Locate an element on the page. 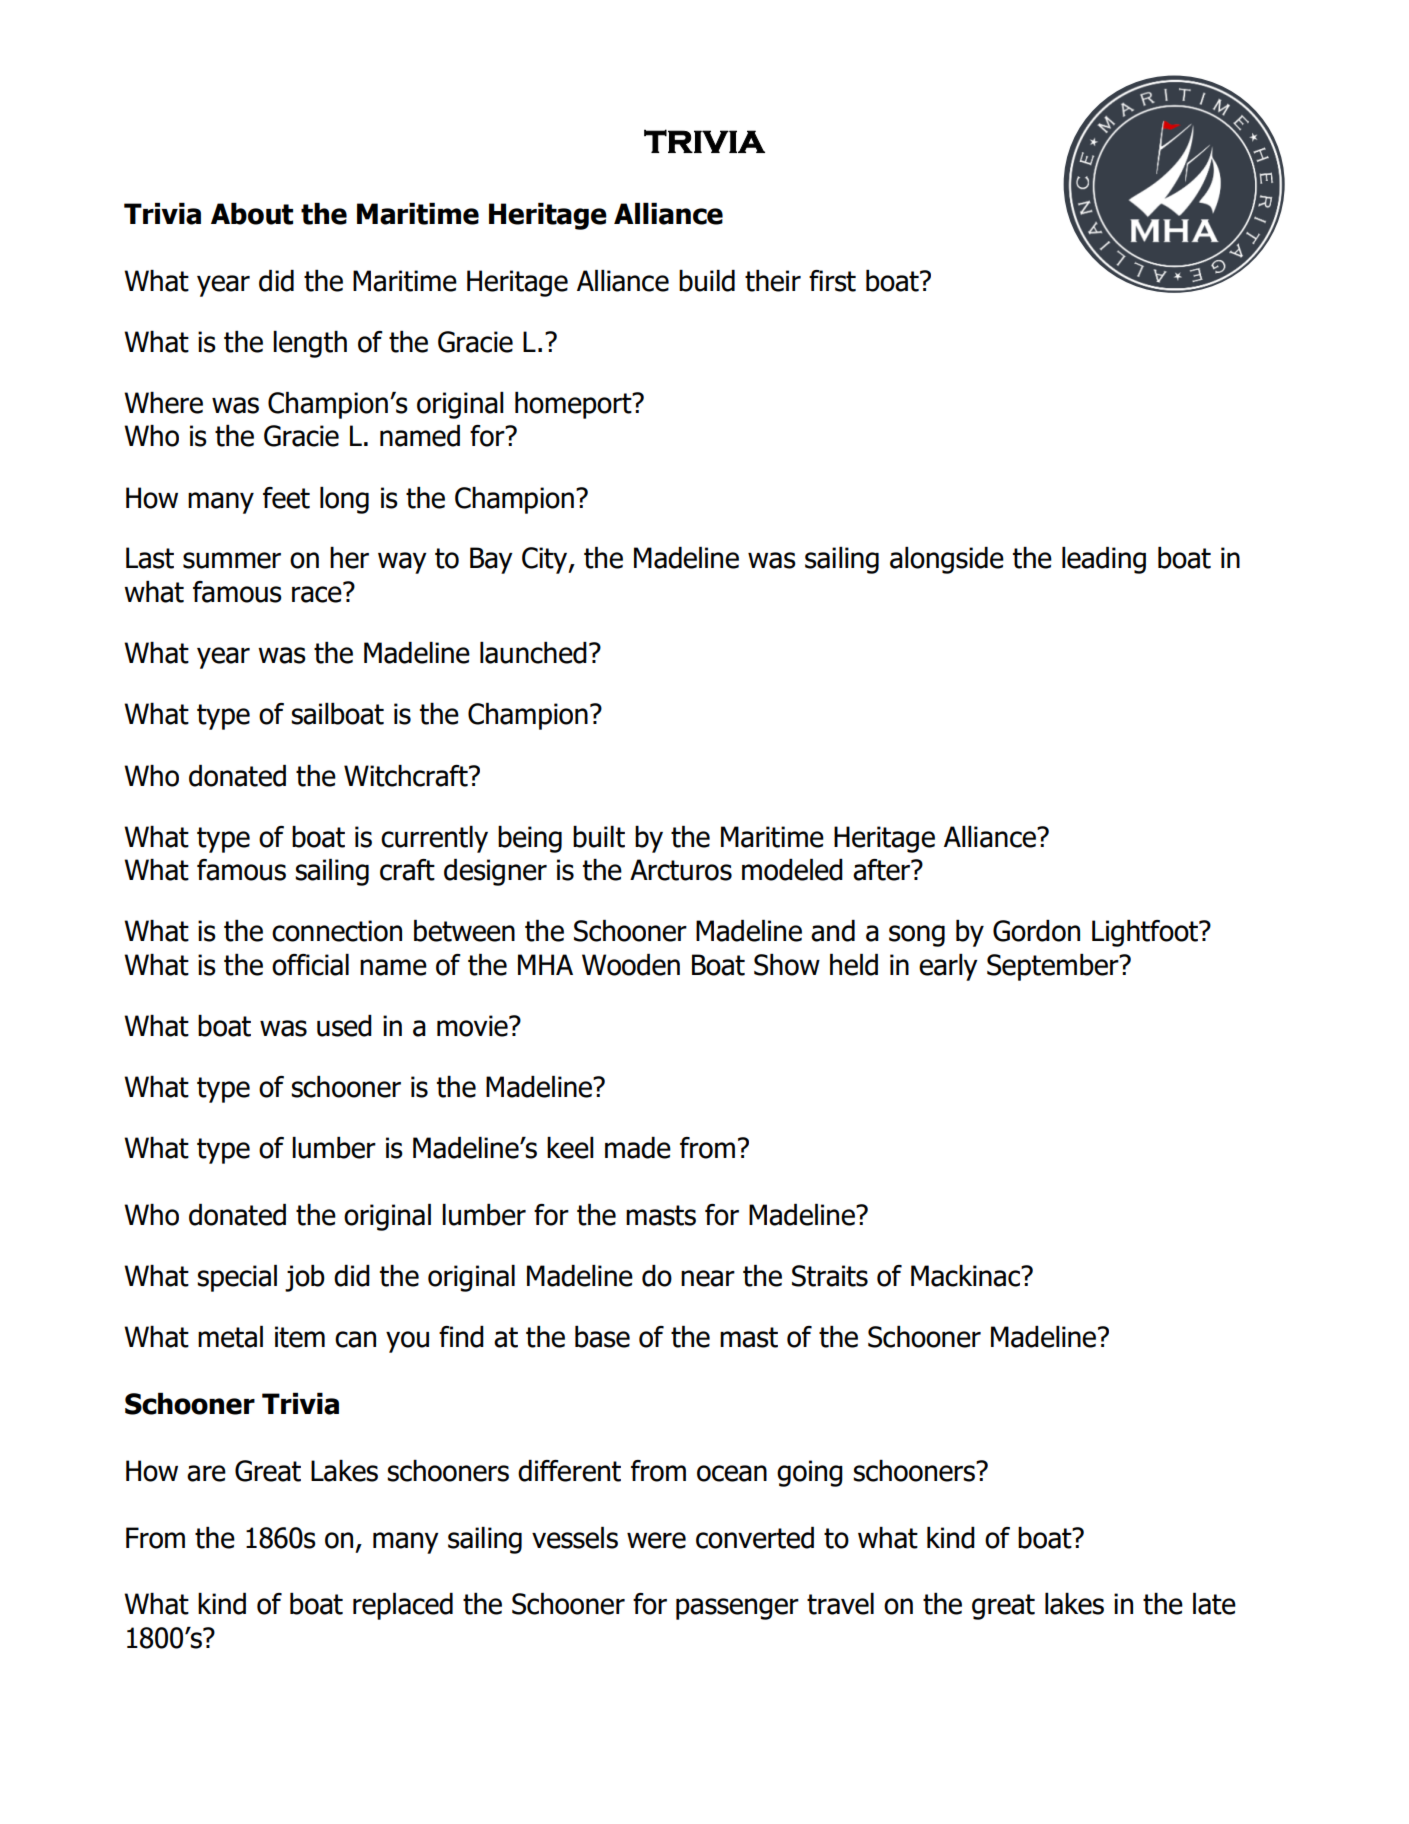 This page has height=1824, width=1409. Gordon is located at coordinates (1036, 931).
